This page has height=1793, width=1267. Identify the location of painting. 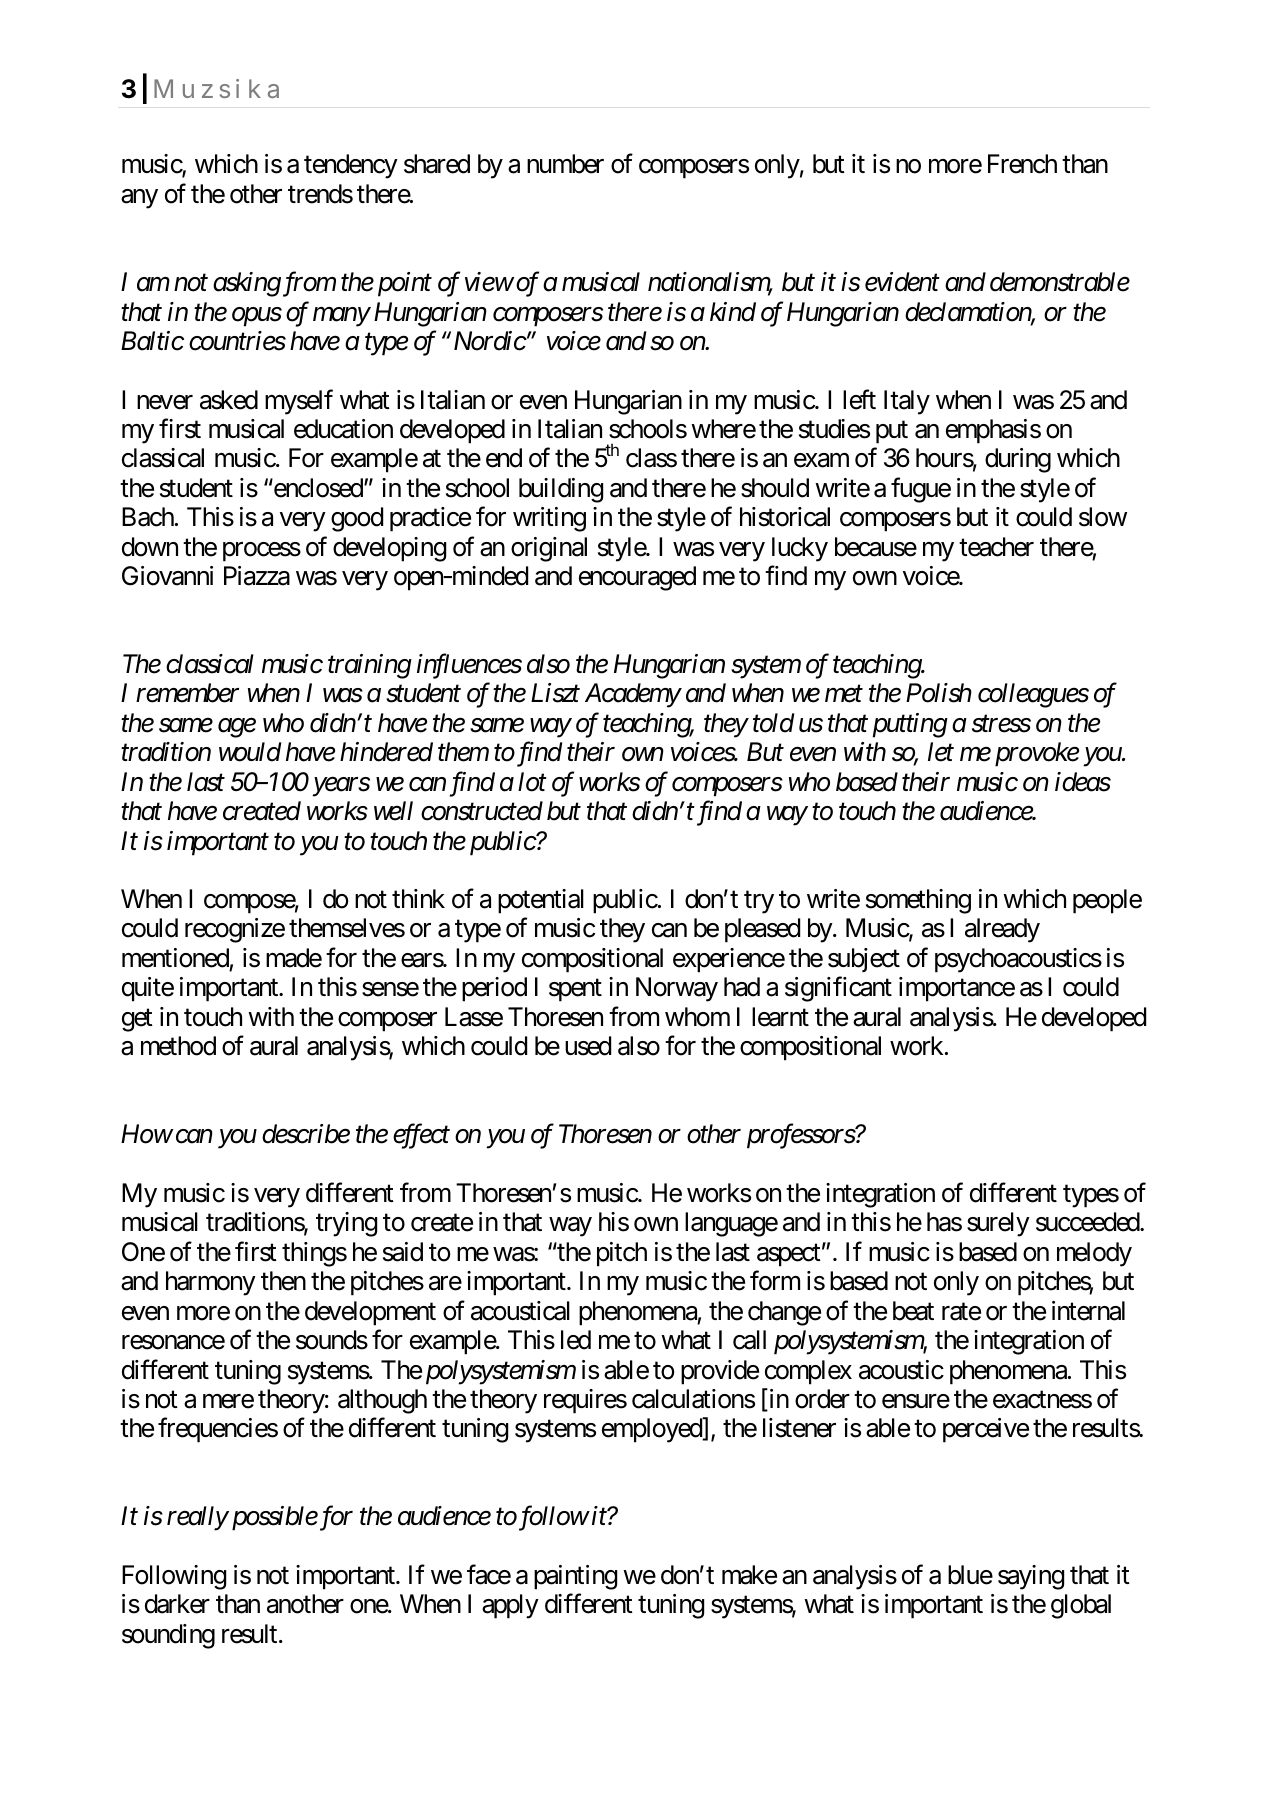
(575, 1577).
